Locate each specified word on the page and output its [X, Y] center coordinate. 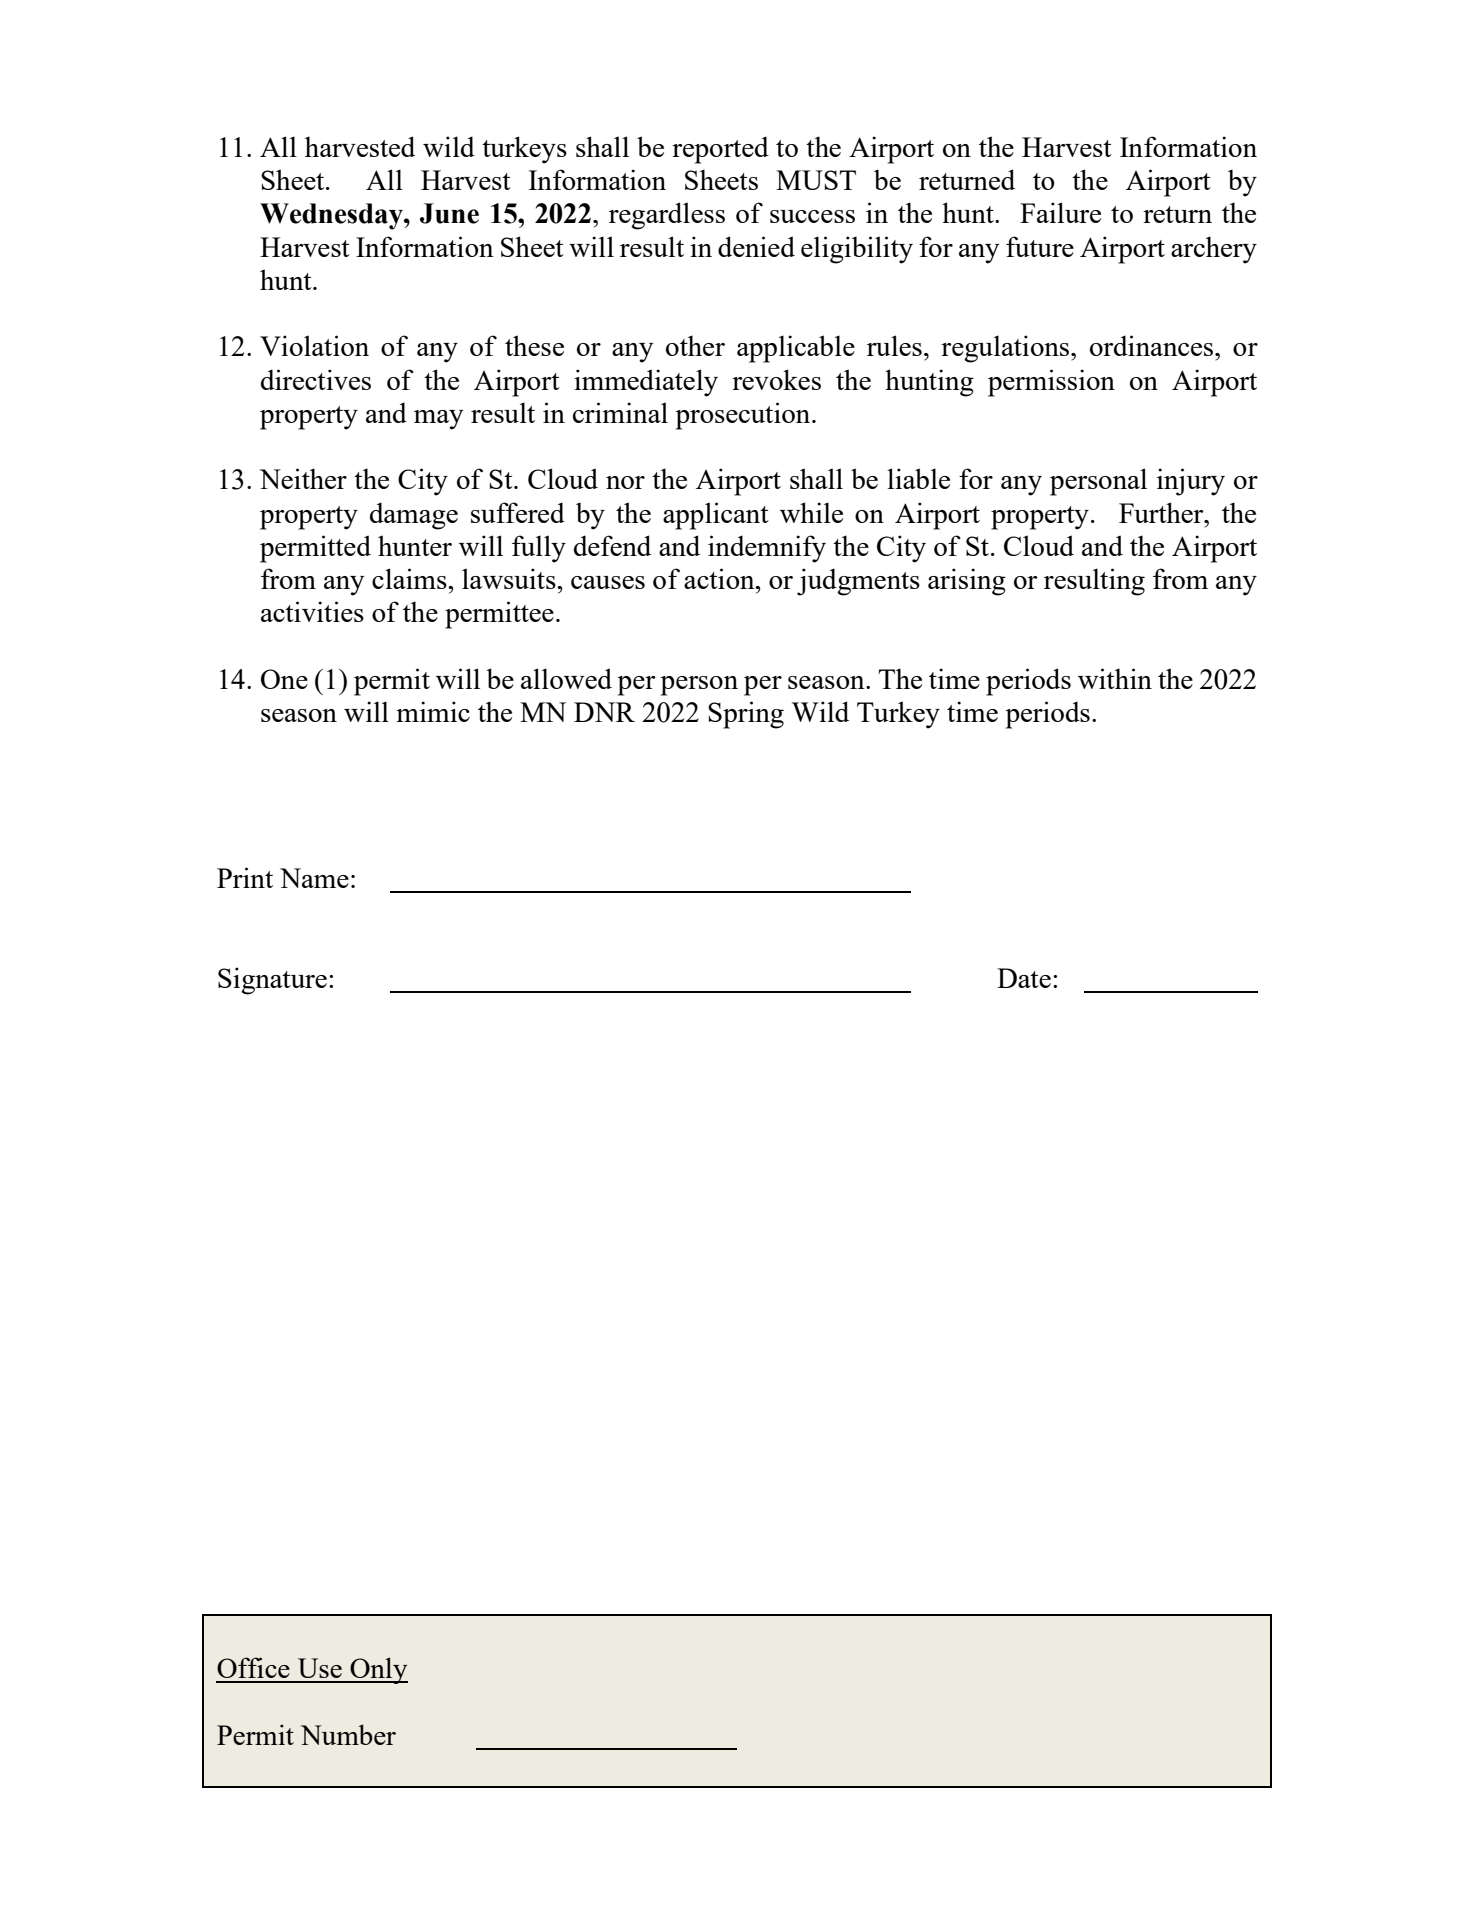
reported [720, 150]
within [1115, 678]
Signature [272, 981]
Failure [1060, 212]
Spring [746, 715]
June [449, 213]
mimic [433, 711]
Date [1024, 978]
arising [967, 582]
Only [378, 1670]
